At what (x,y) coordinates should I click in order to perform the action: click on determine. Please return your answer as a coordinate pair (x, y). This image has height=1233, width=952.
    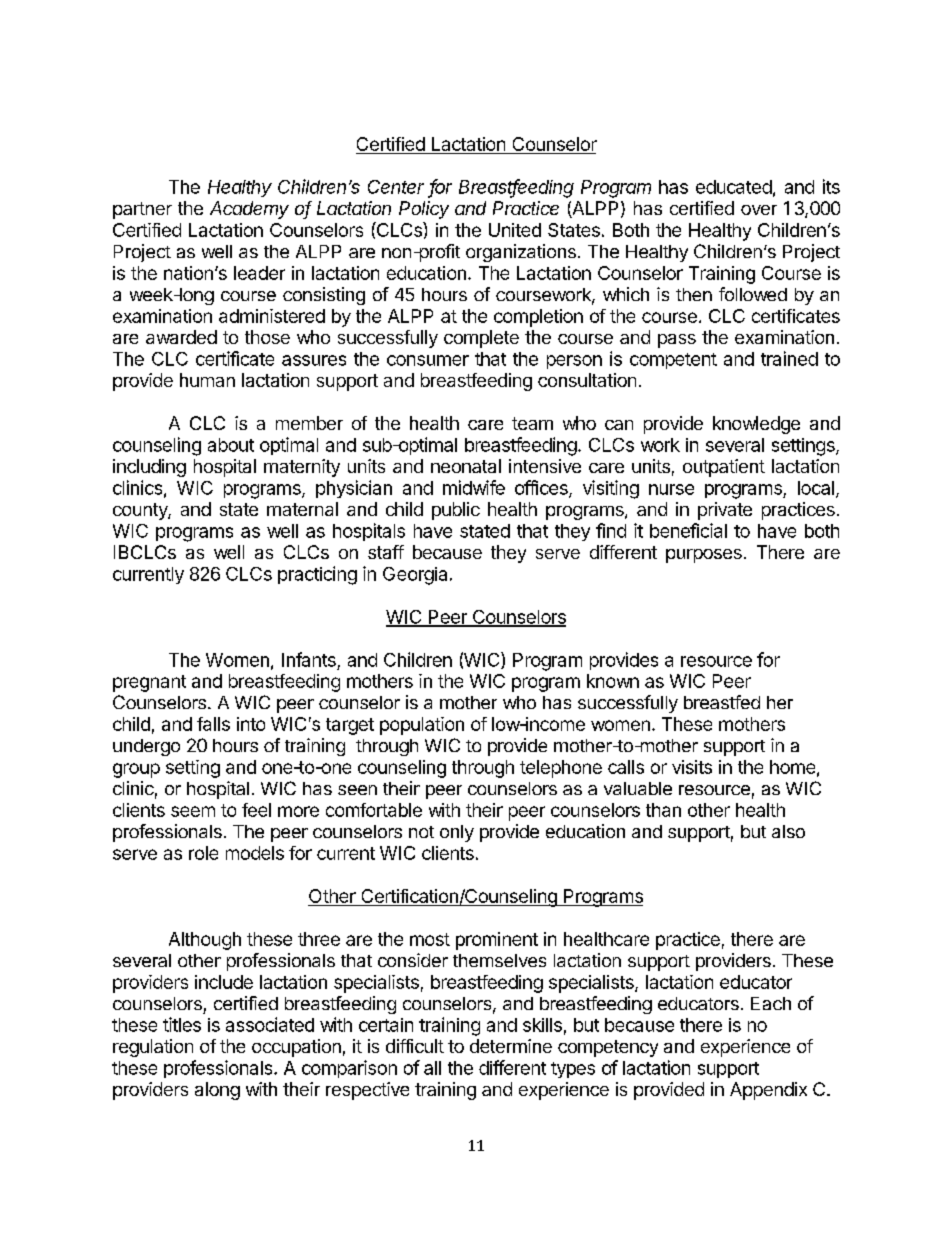
    Looking at the image, I should click on (511, 1046).
